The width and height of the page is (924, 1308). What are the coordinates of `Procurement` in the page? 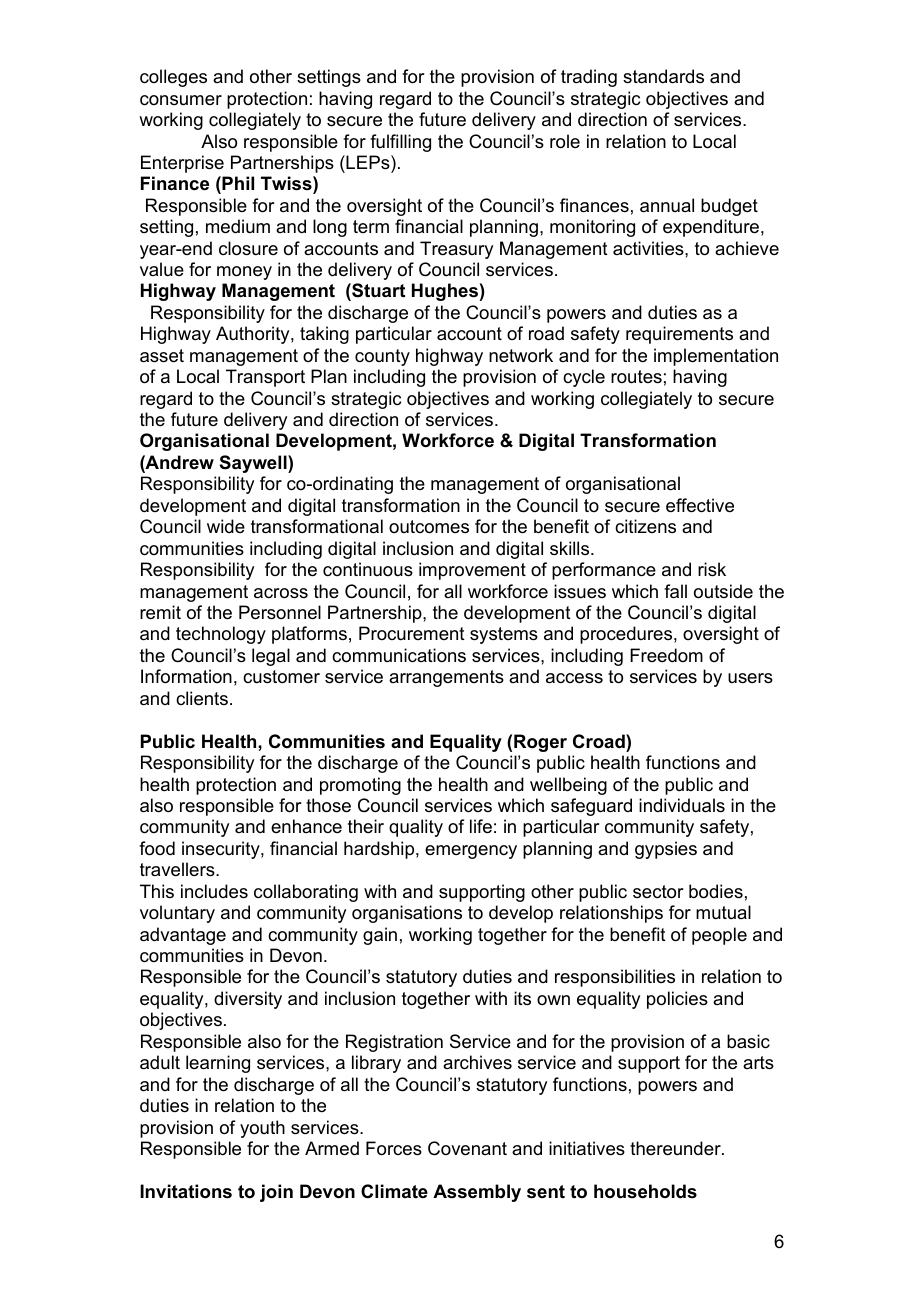 It's located at (412, 633).
